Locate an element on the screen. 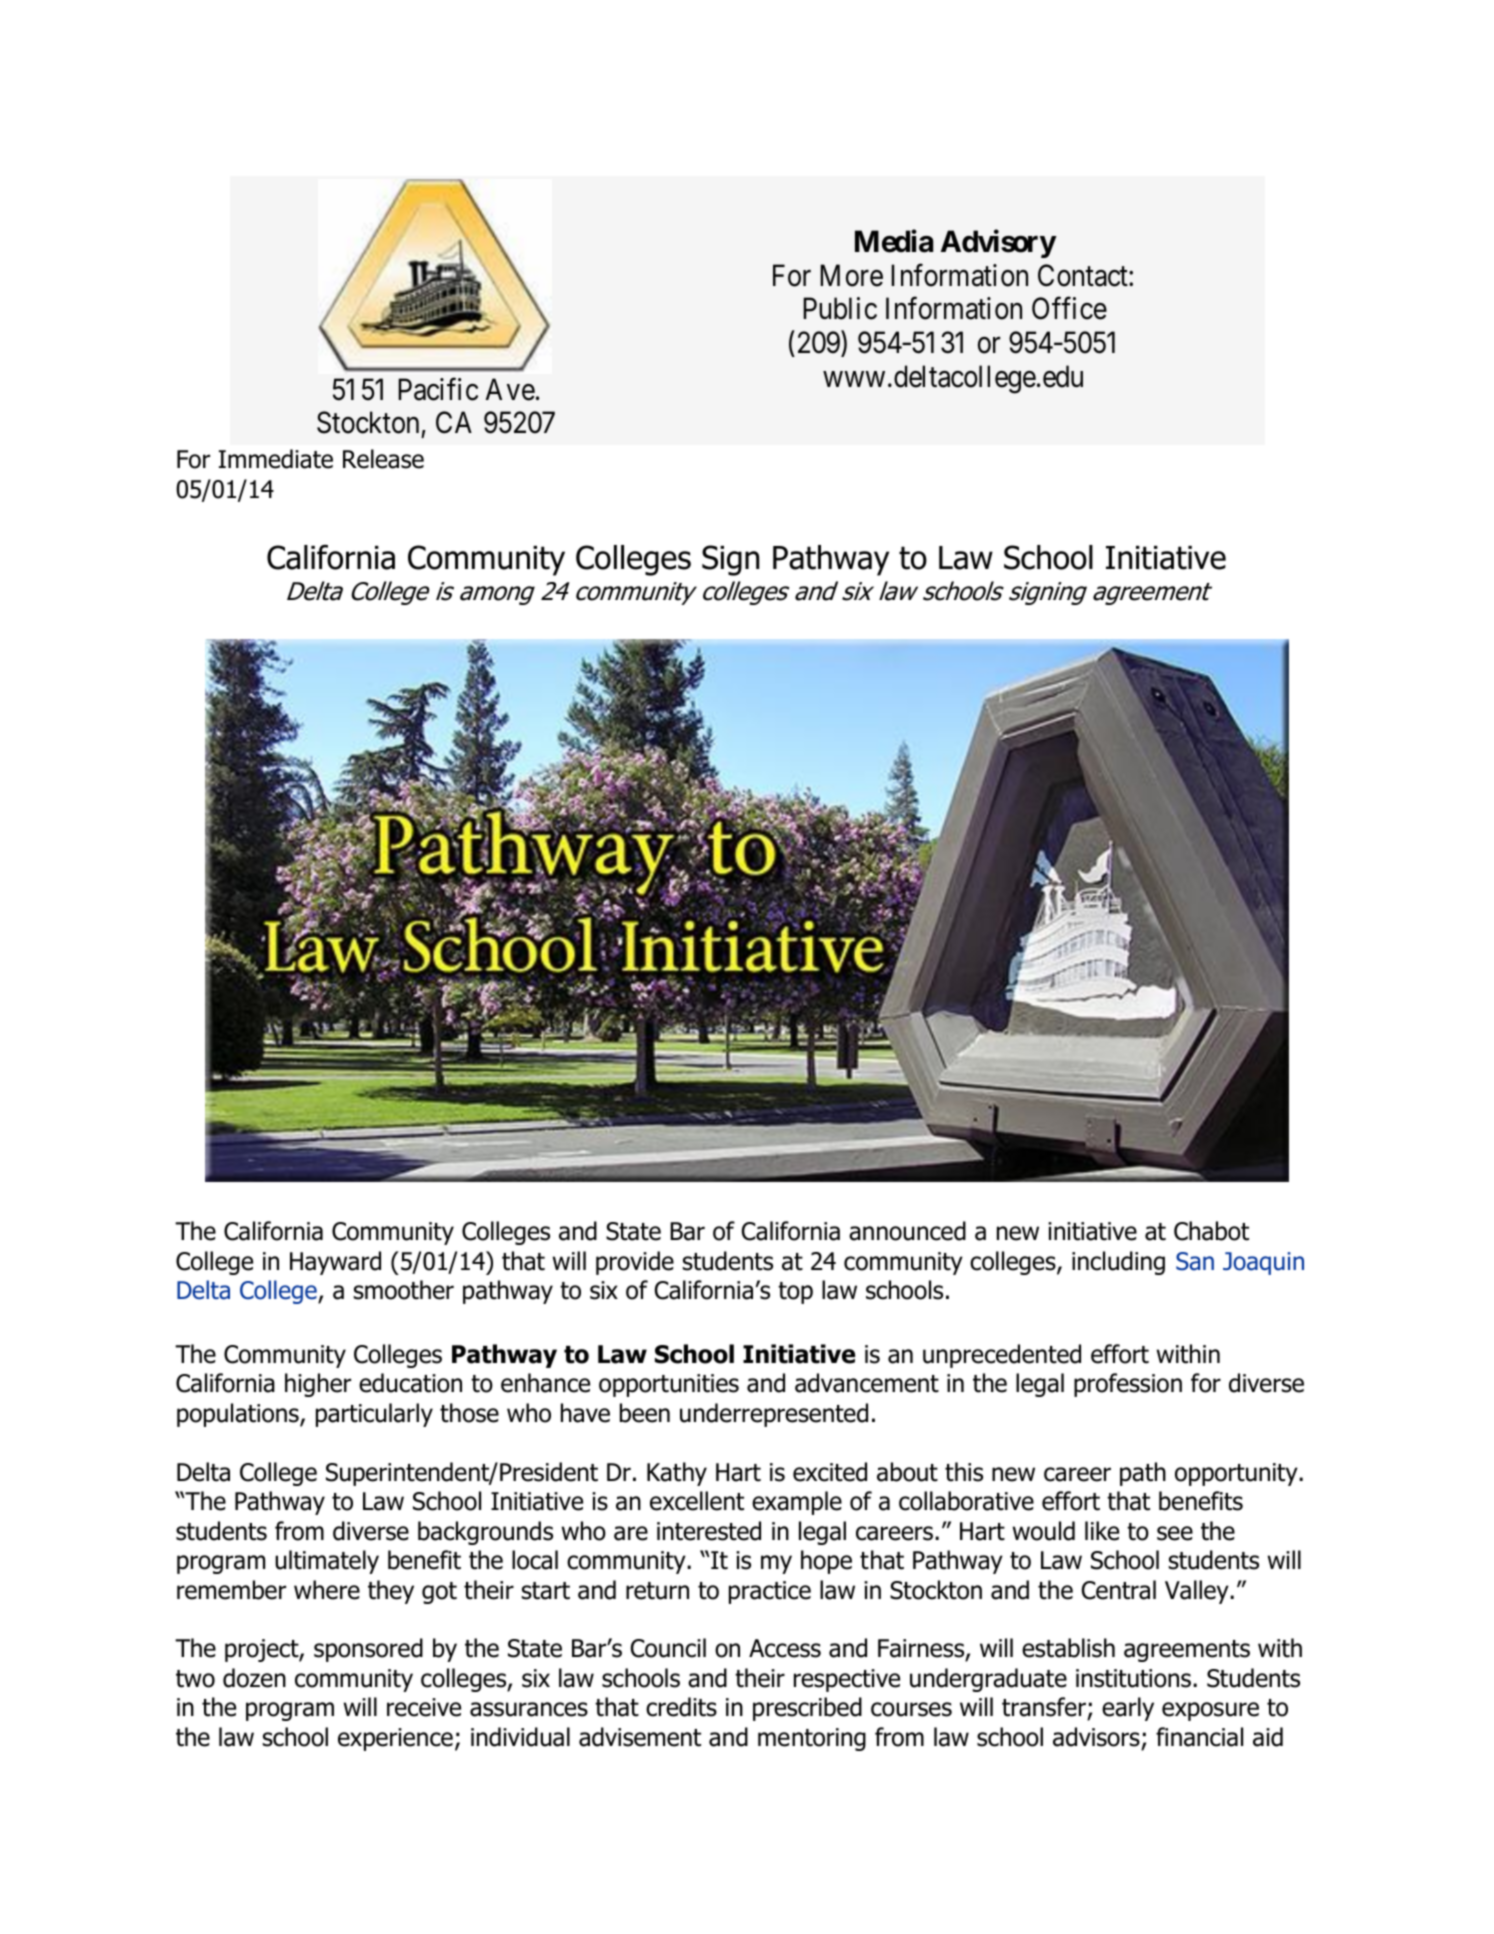 The height and width of the screenshot is (1934, 1494). Pacific is located at coordinates (438, 389).
